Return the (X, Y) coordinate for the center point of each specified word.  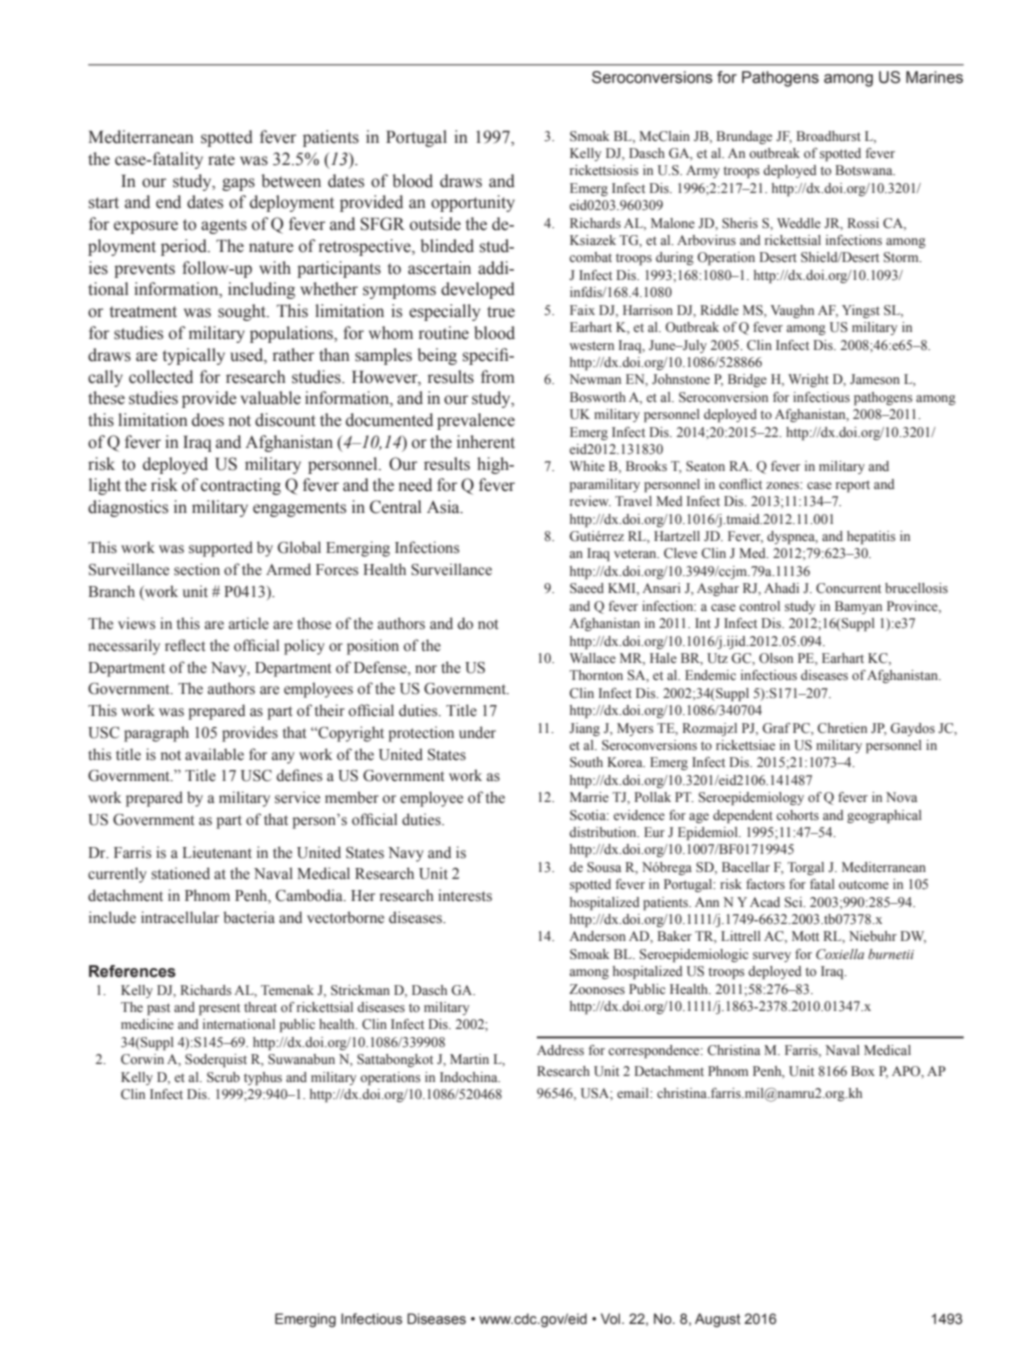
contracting (241, 486)
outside (435, 224)
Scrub (223, 1077)
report (853, 486)
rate (221, 160)
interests (465, 895)
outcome (864, 884)
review (590, 501)
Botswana (865, 170)
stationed (180, 873)
